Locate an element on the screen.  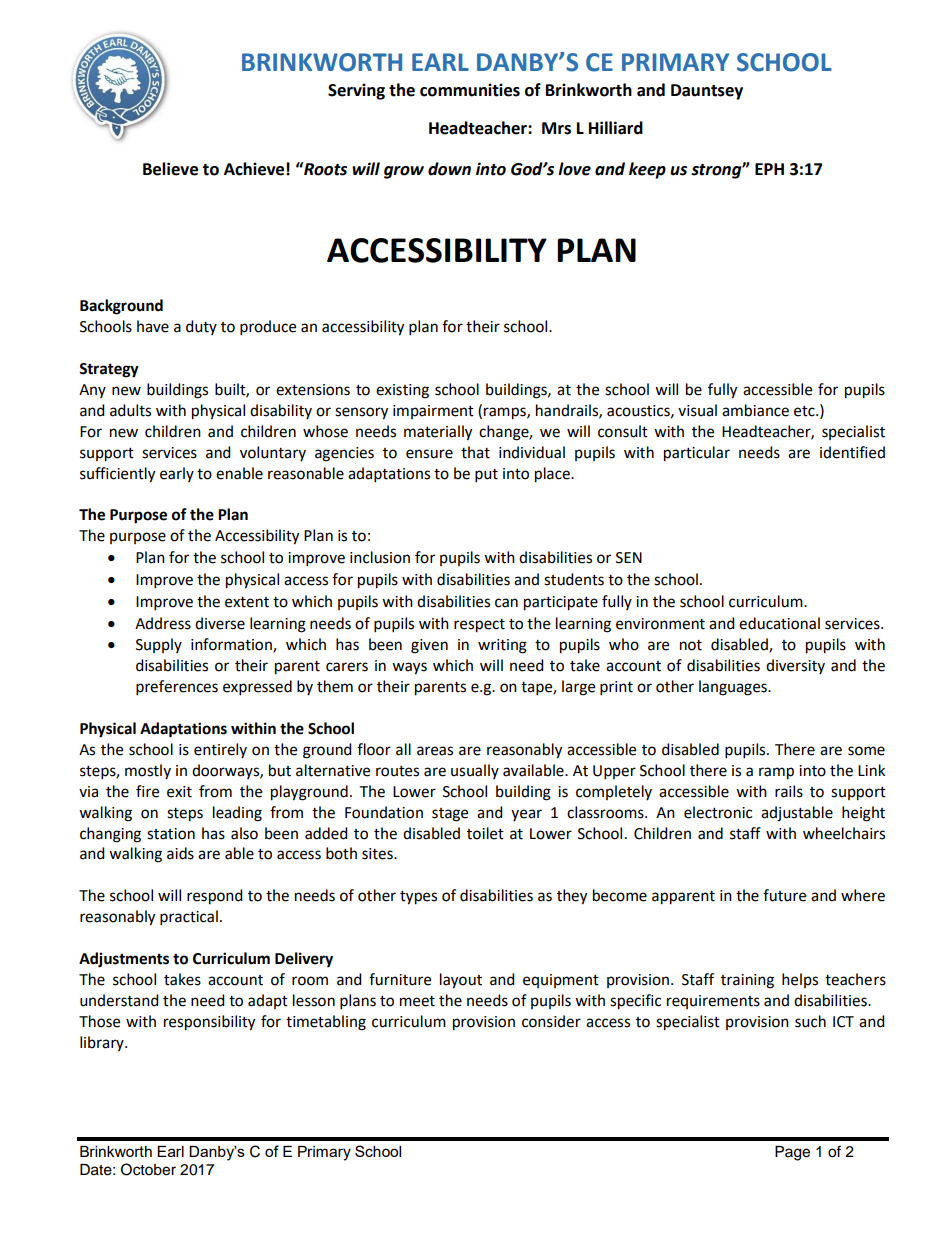
EPH is located at coordinates (769, 169).
